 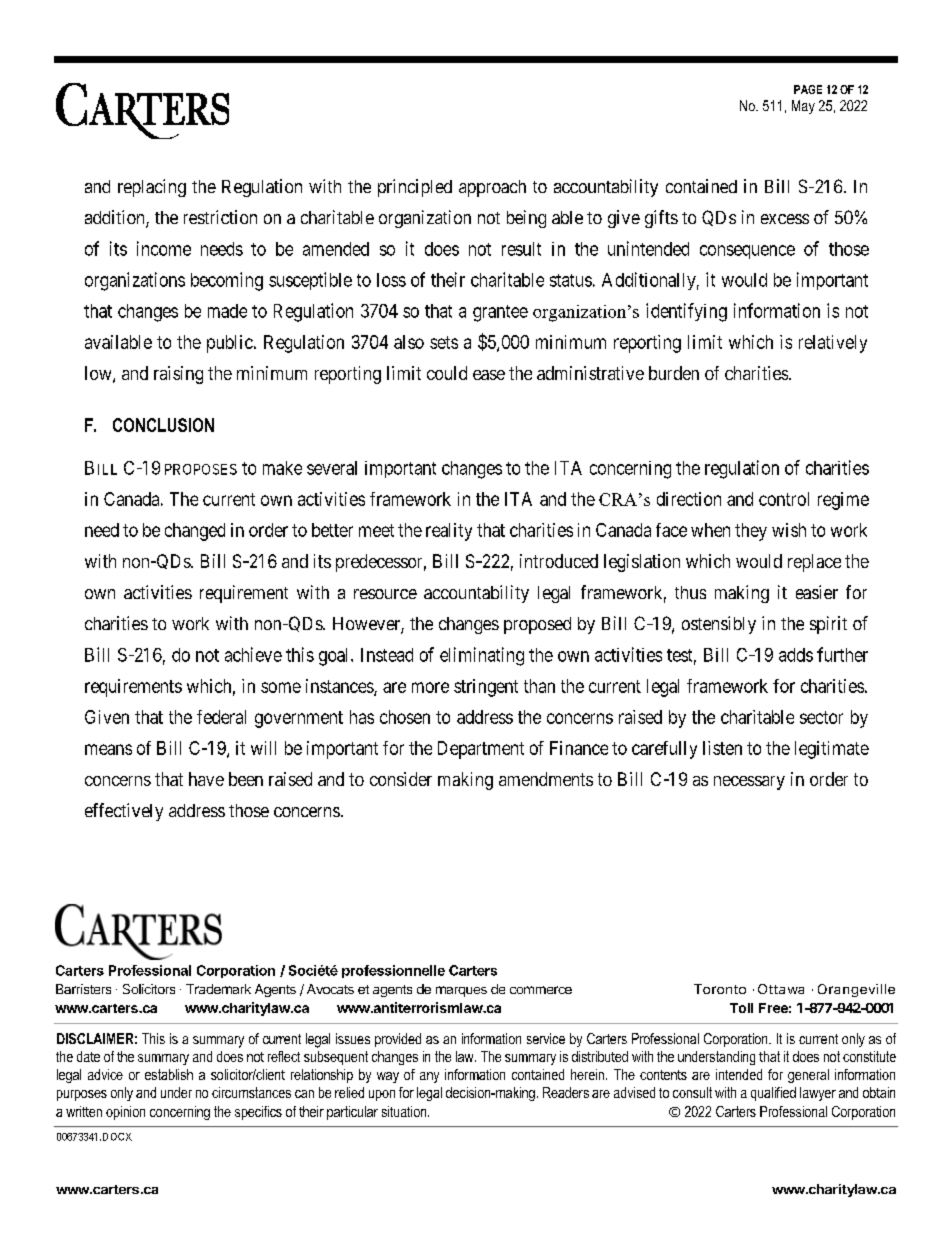 I want to click on any, so click(x=429, y=1077).
